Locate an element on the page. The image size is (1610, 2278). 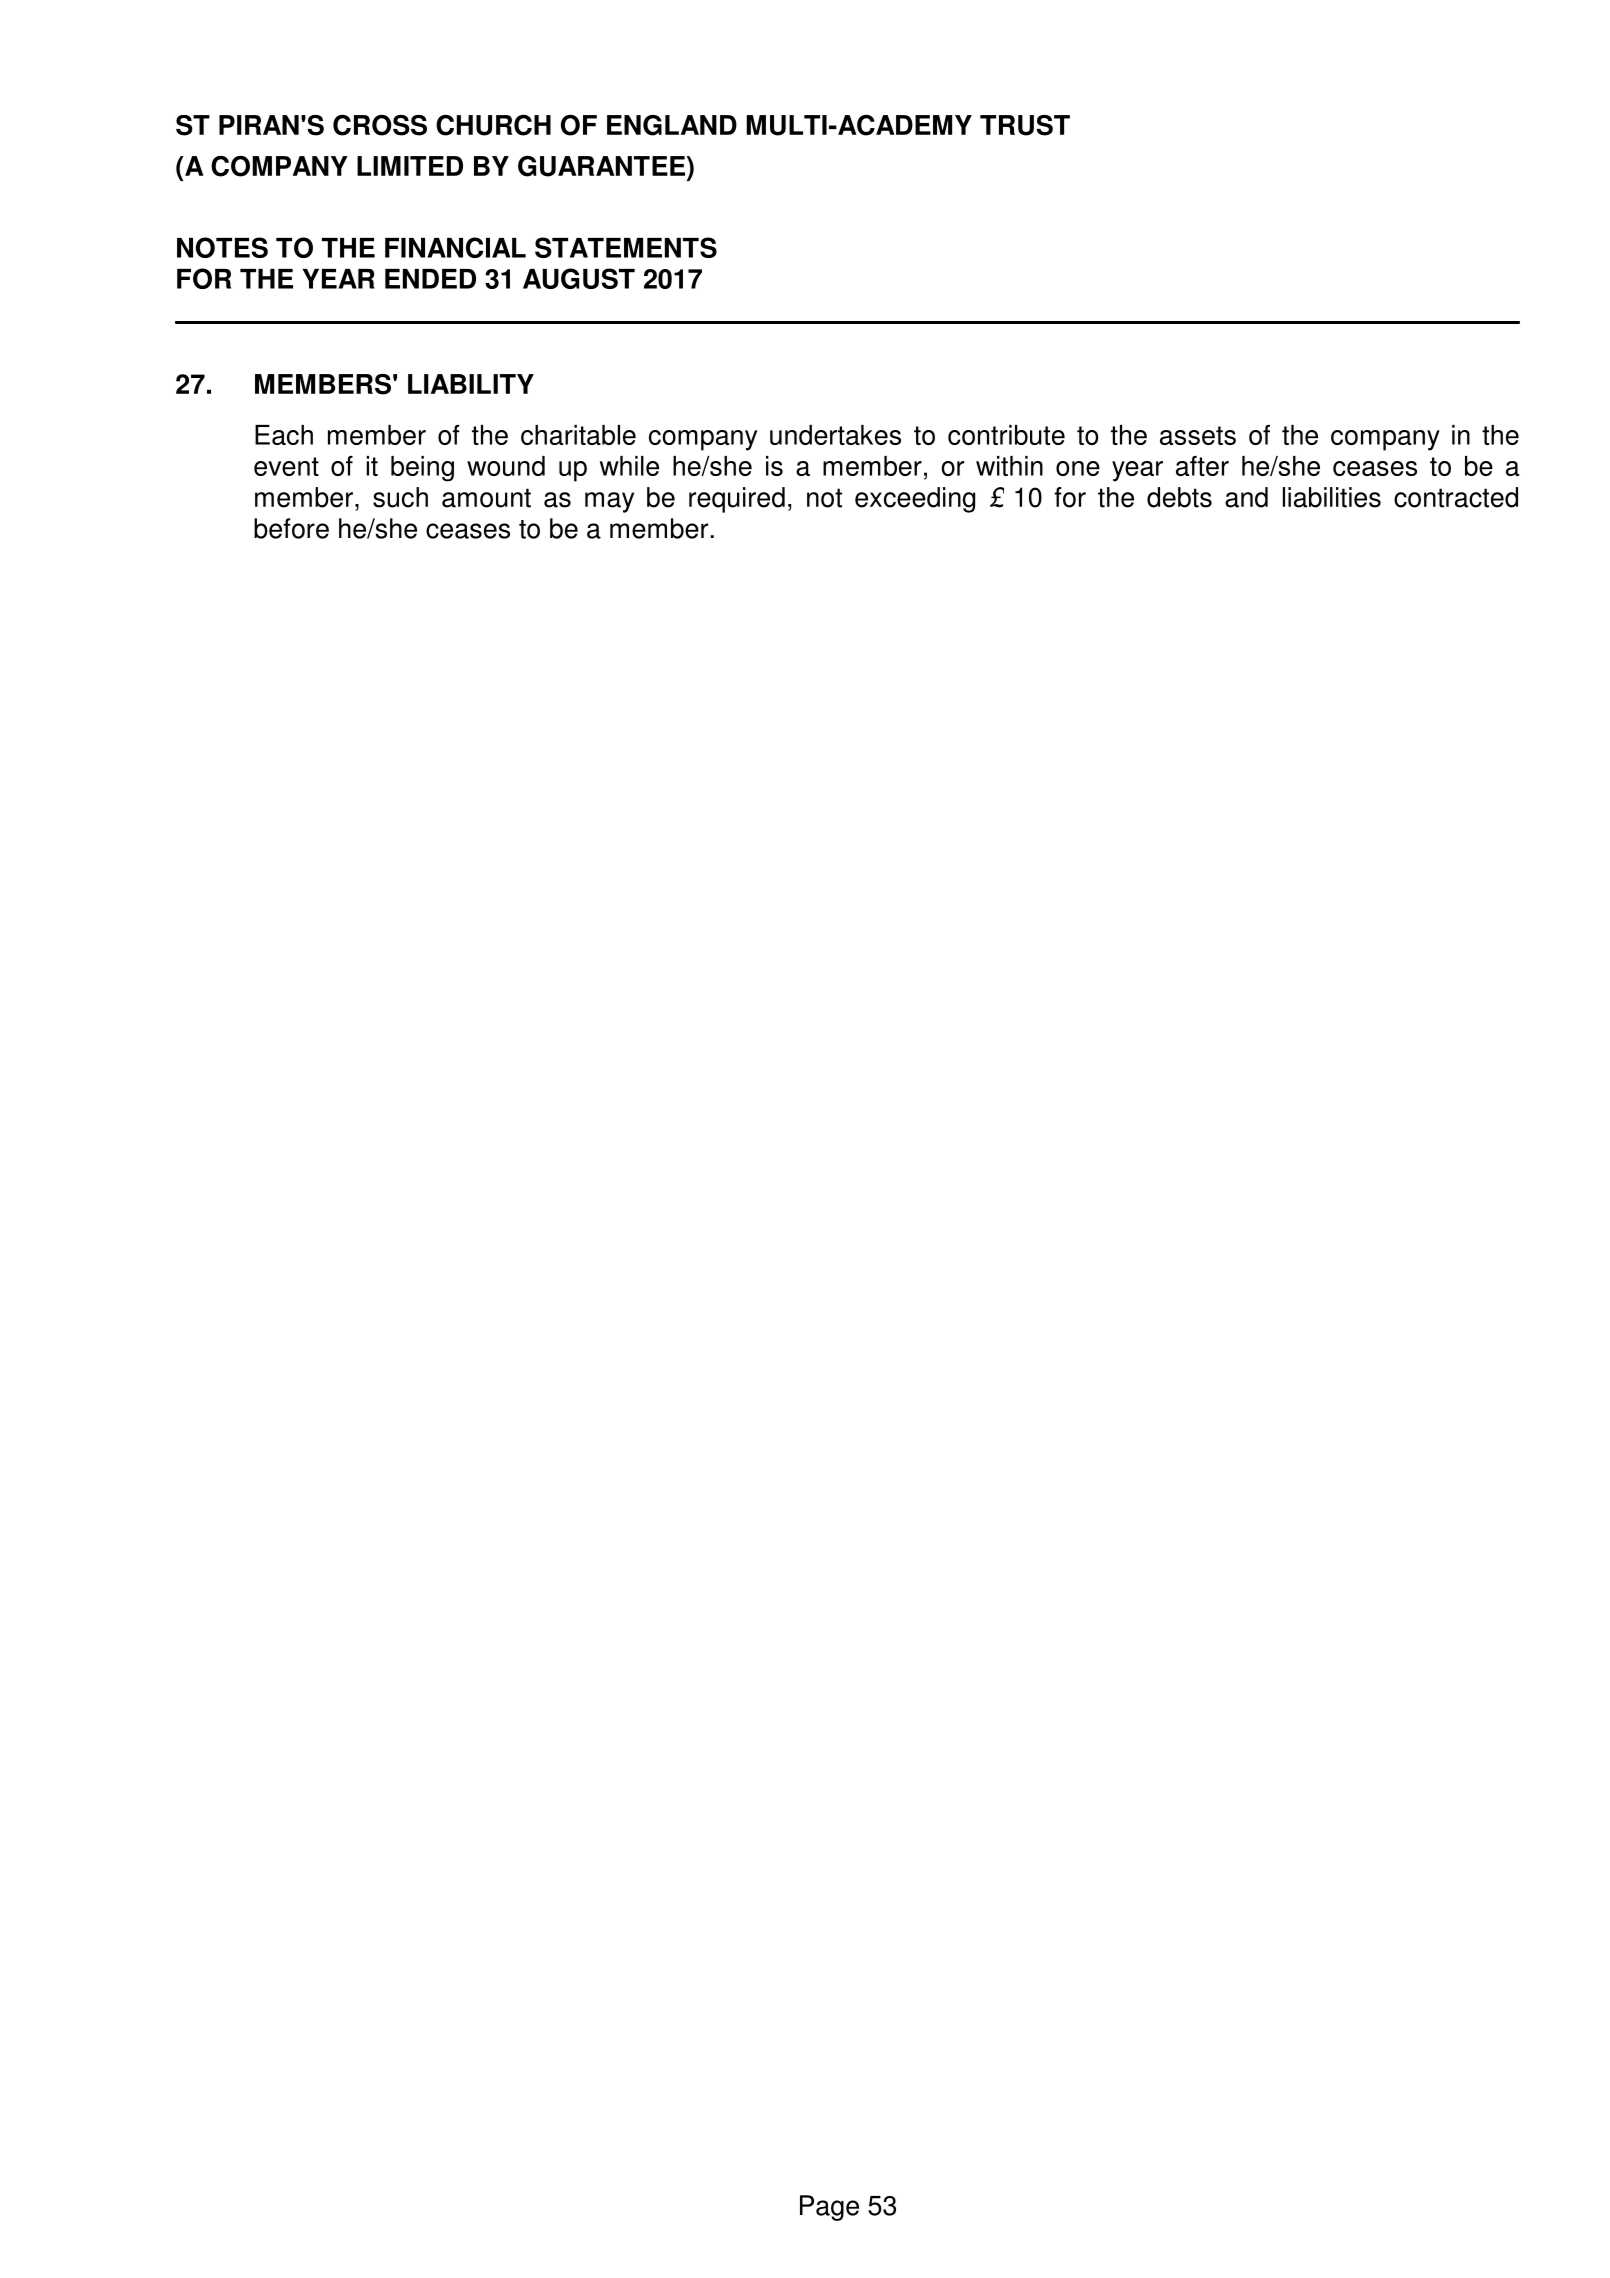
debts is located at coordinates (1179, 497).
